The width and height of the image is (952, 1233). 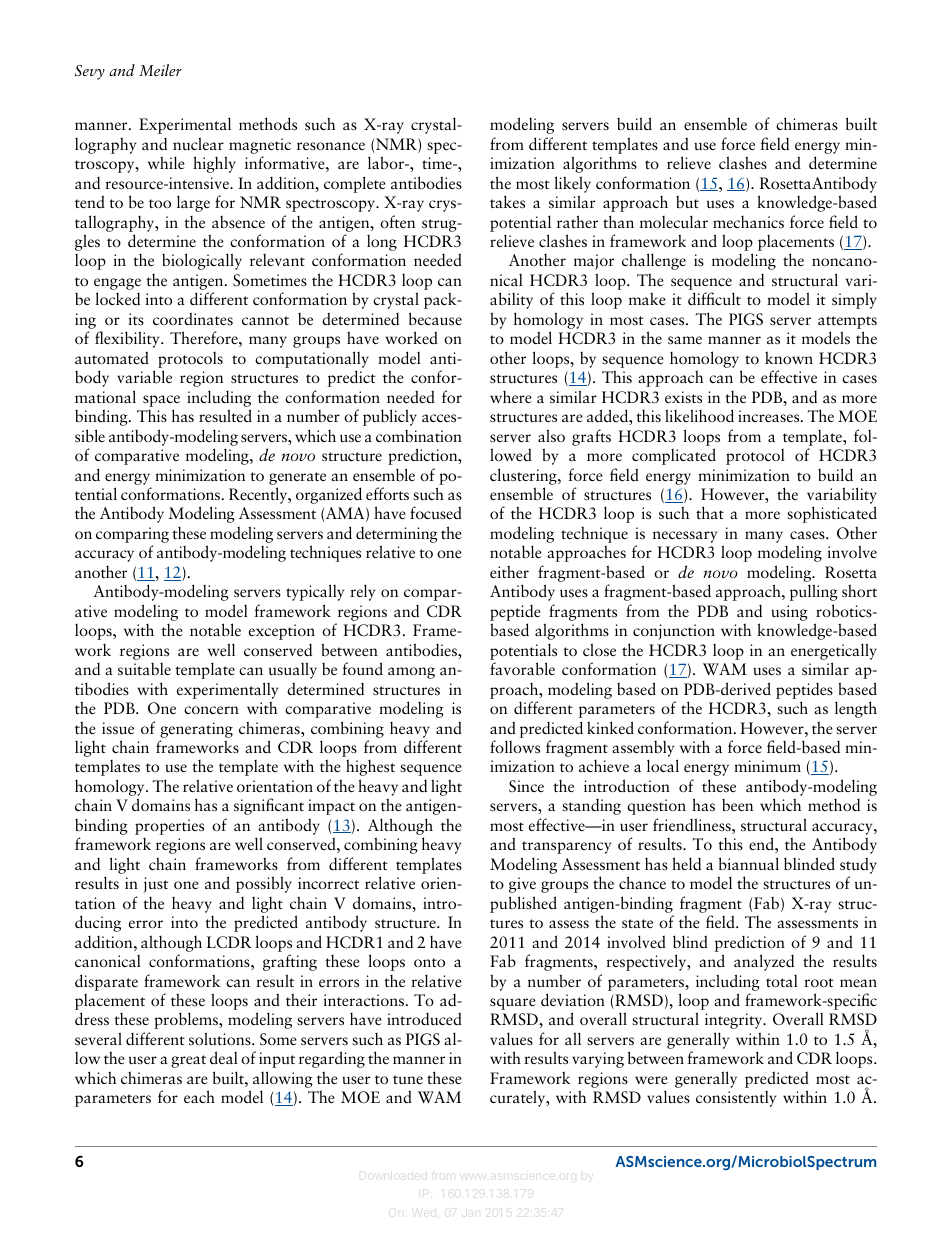 I want to click on mechanics, so click(x=748, y=222).
